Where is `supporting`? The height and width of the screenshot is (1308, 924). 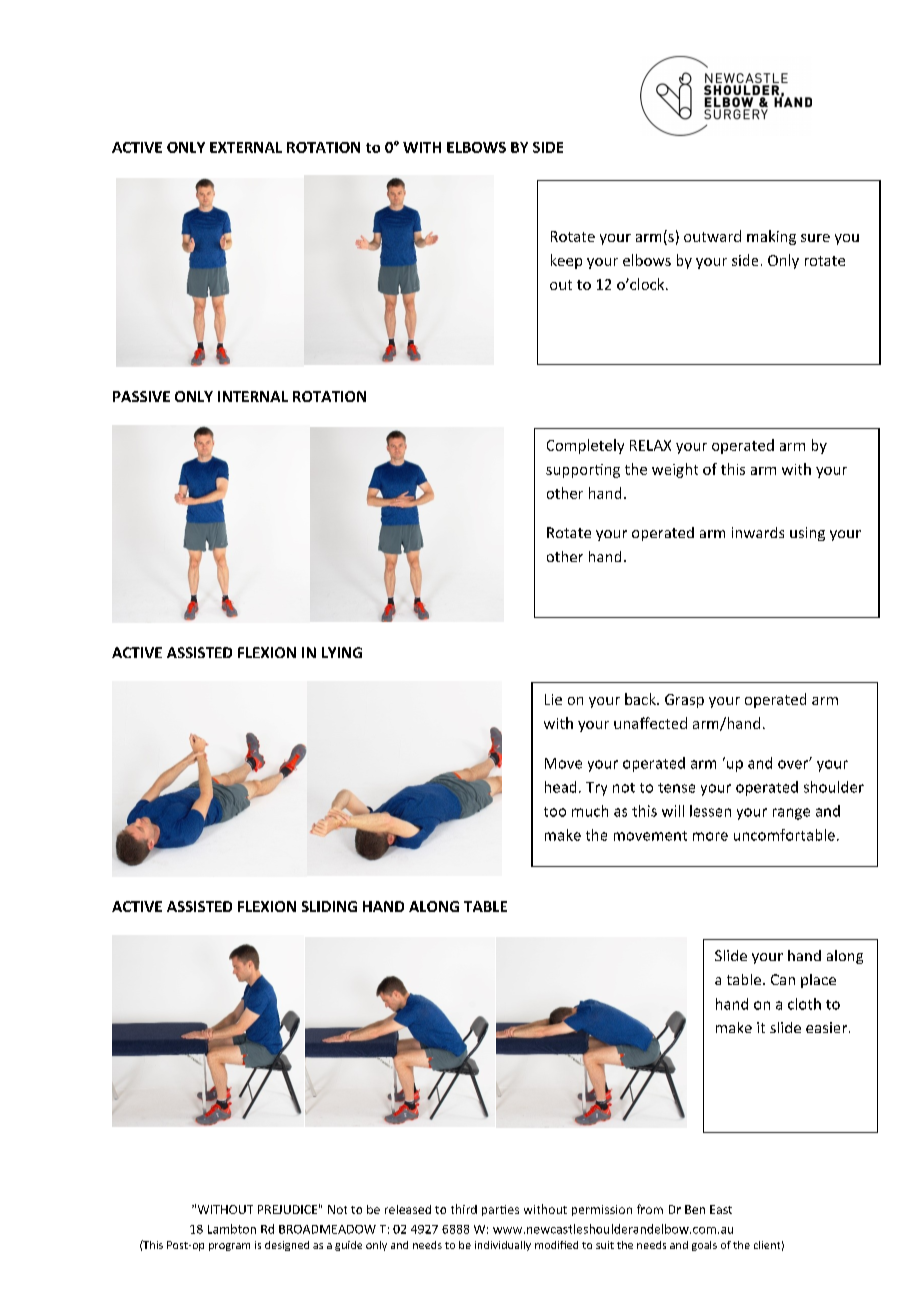 supporting is located at coordinates (583, 471).
